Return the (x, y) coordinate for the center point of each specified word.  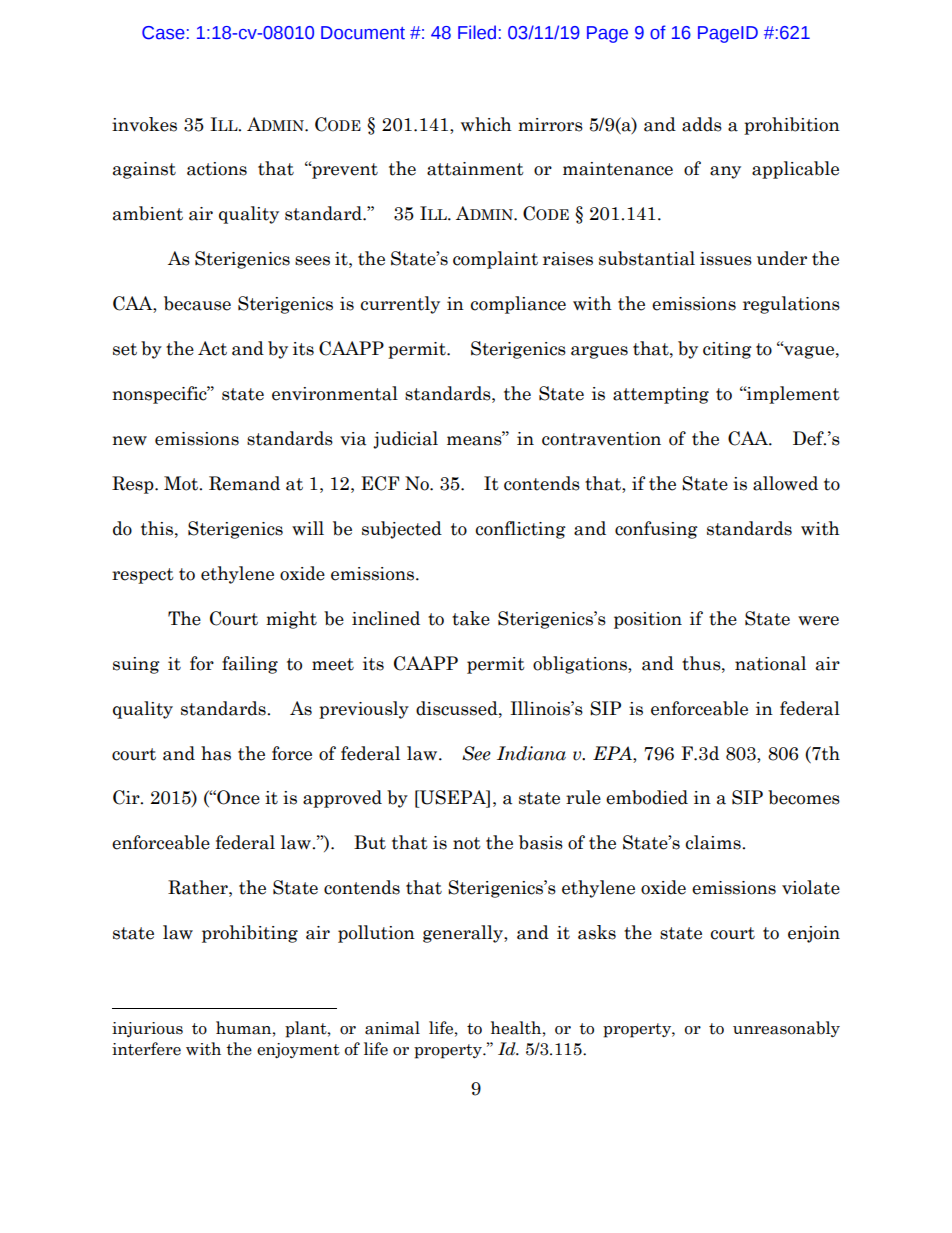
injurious (147, 1029)
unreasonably (786, 1029)
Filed (477, 32)
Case (163, 33)
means (475, 440)
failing (250, 665)
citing (727, 350)
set (125, 349)
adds (702, 124)
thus (702, 663)
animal (392, 1028)
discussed (458, 708)
